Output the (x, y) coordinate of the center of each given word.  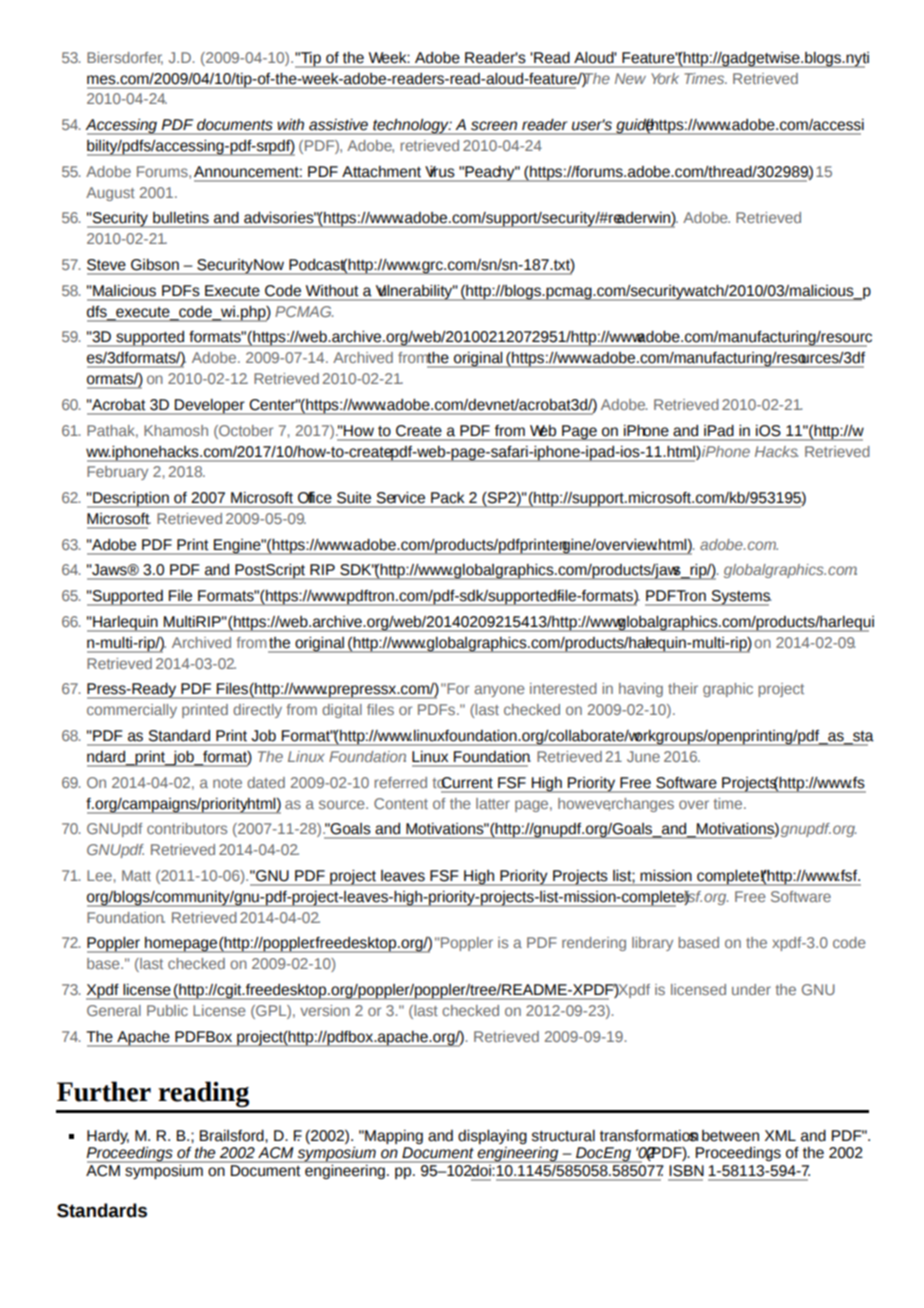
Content (401, 803)
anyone (499, 691)
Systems (740, 598)
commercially (132, 711)
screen (494, 125)
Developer (210, 407)
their (683, 688)
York (665, 78)
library (652, 944)
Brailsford (233, 1136)
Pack (447, 497)
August (110, 194)
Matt (136, 875)
